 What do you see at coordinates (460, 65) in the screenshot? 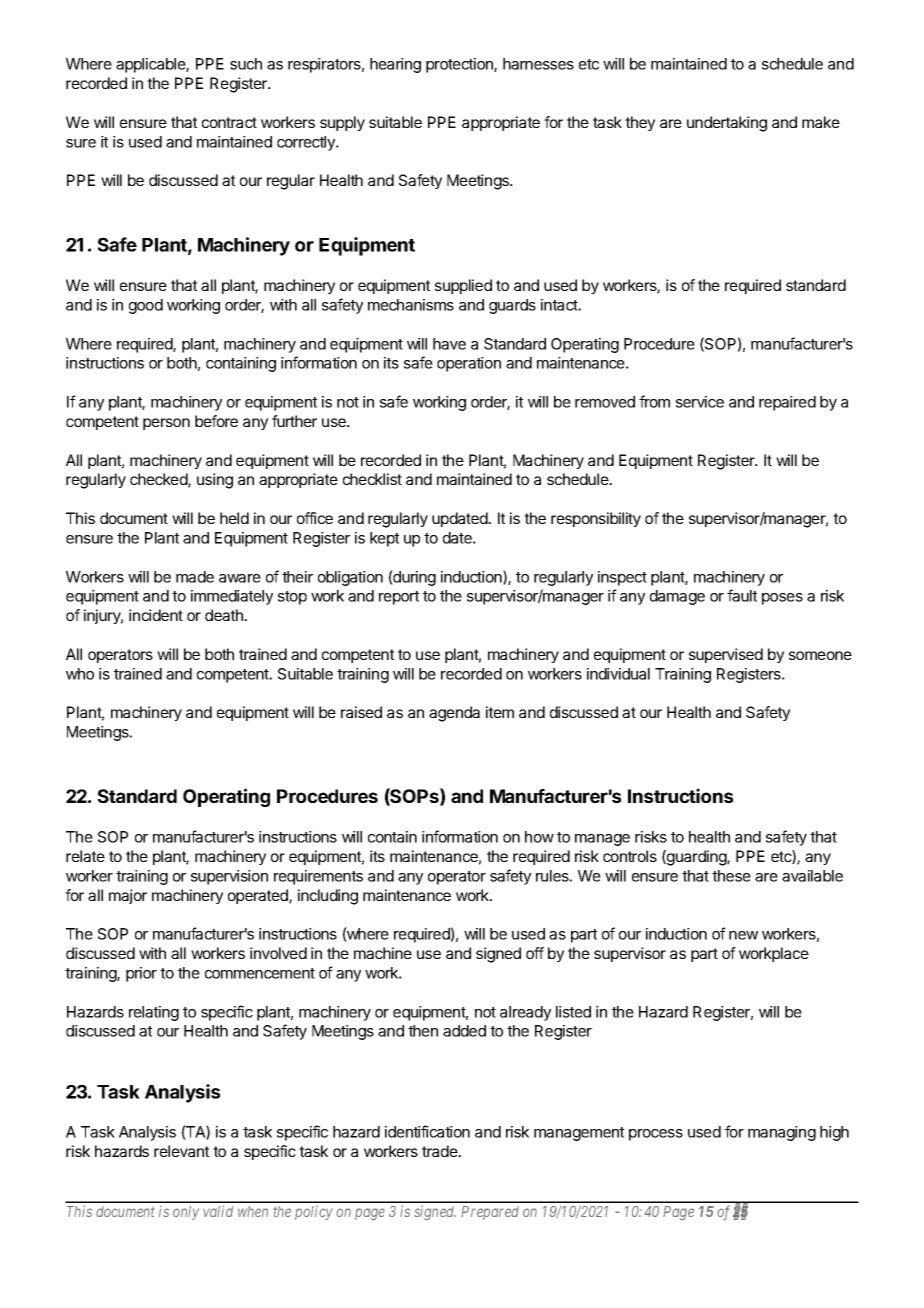
I see `protection` at bounding box center [460, 65].
